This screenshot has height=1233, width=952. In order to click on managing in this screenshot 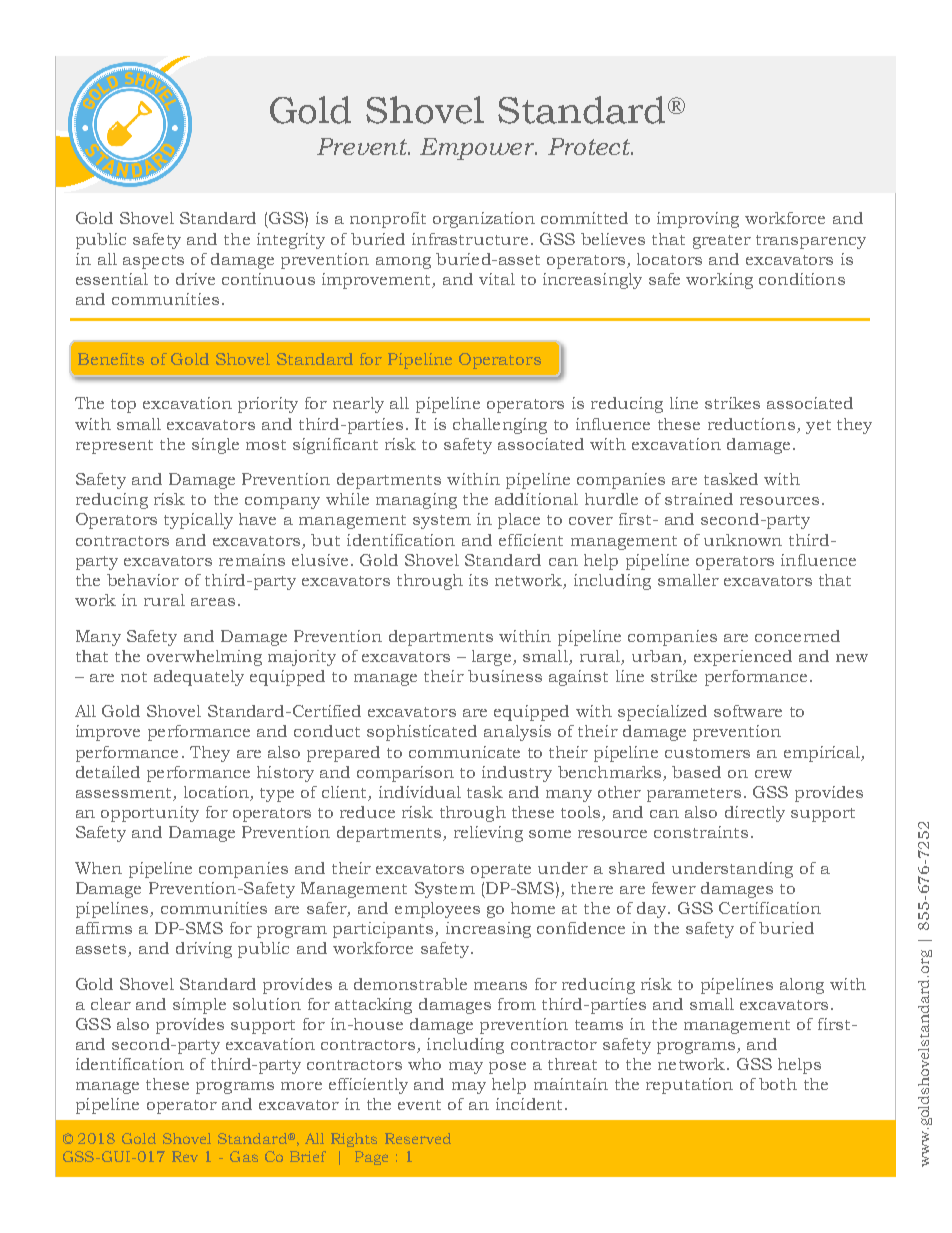, I will do `click(416, 501)`.
